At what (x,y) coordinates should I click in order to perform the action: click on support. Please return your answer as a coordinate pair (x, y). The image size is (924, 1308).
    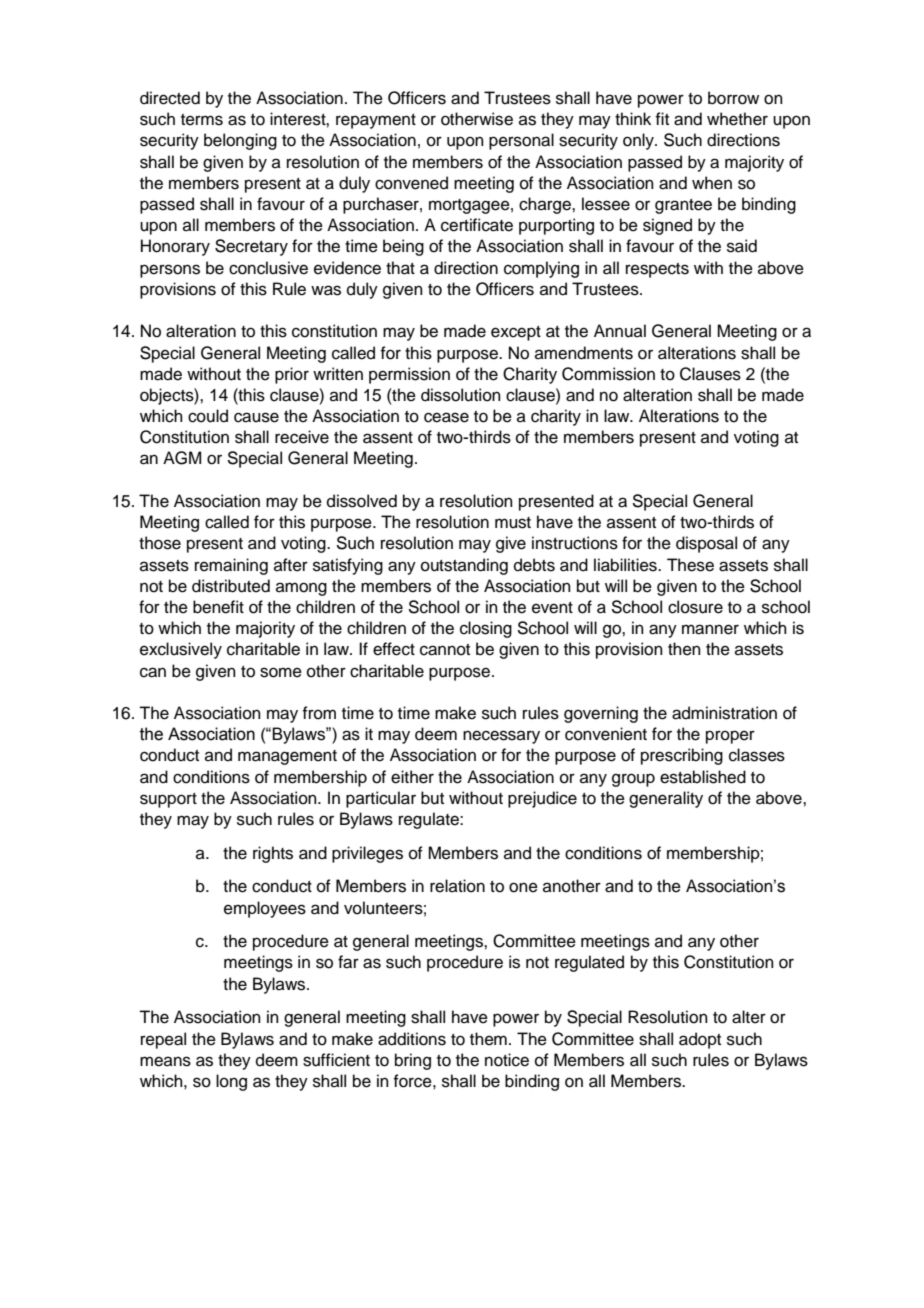
    Looking at the image, I should click on (168, 800).
